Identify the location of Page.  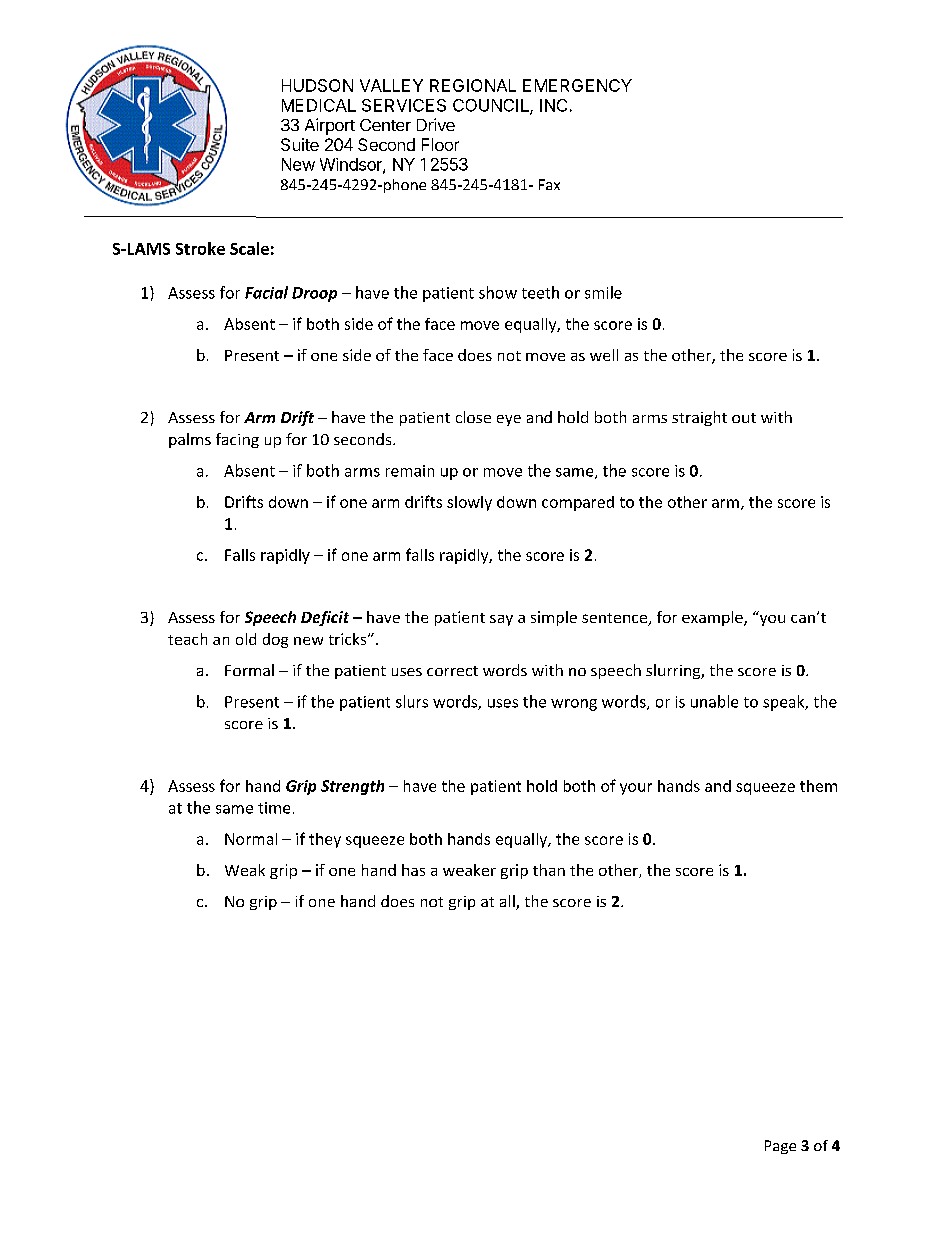
(780, 1147).
